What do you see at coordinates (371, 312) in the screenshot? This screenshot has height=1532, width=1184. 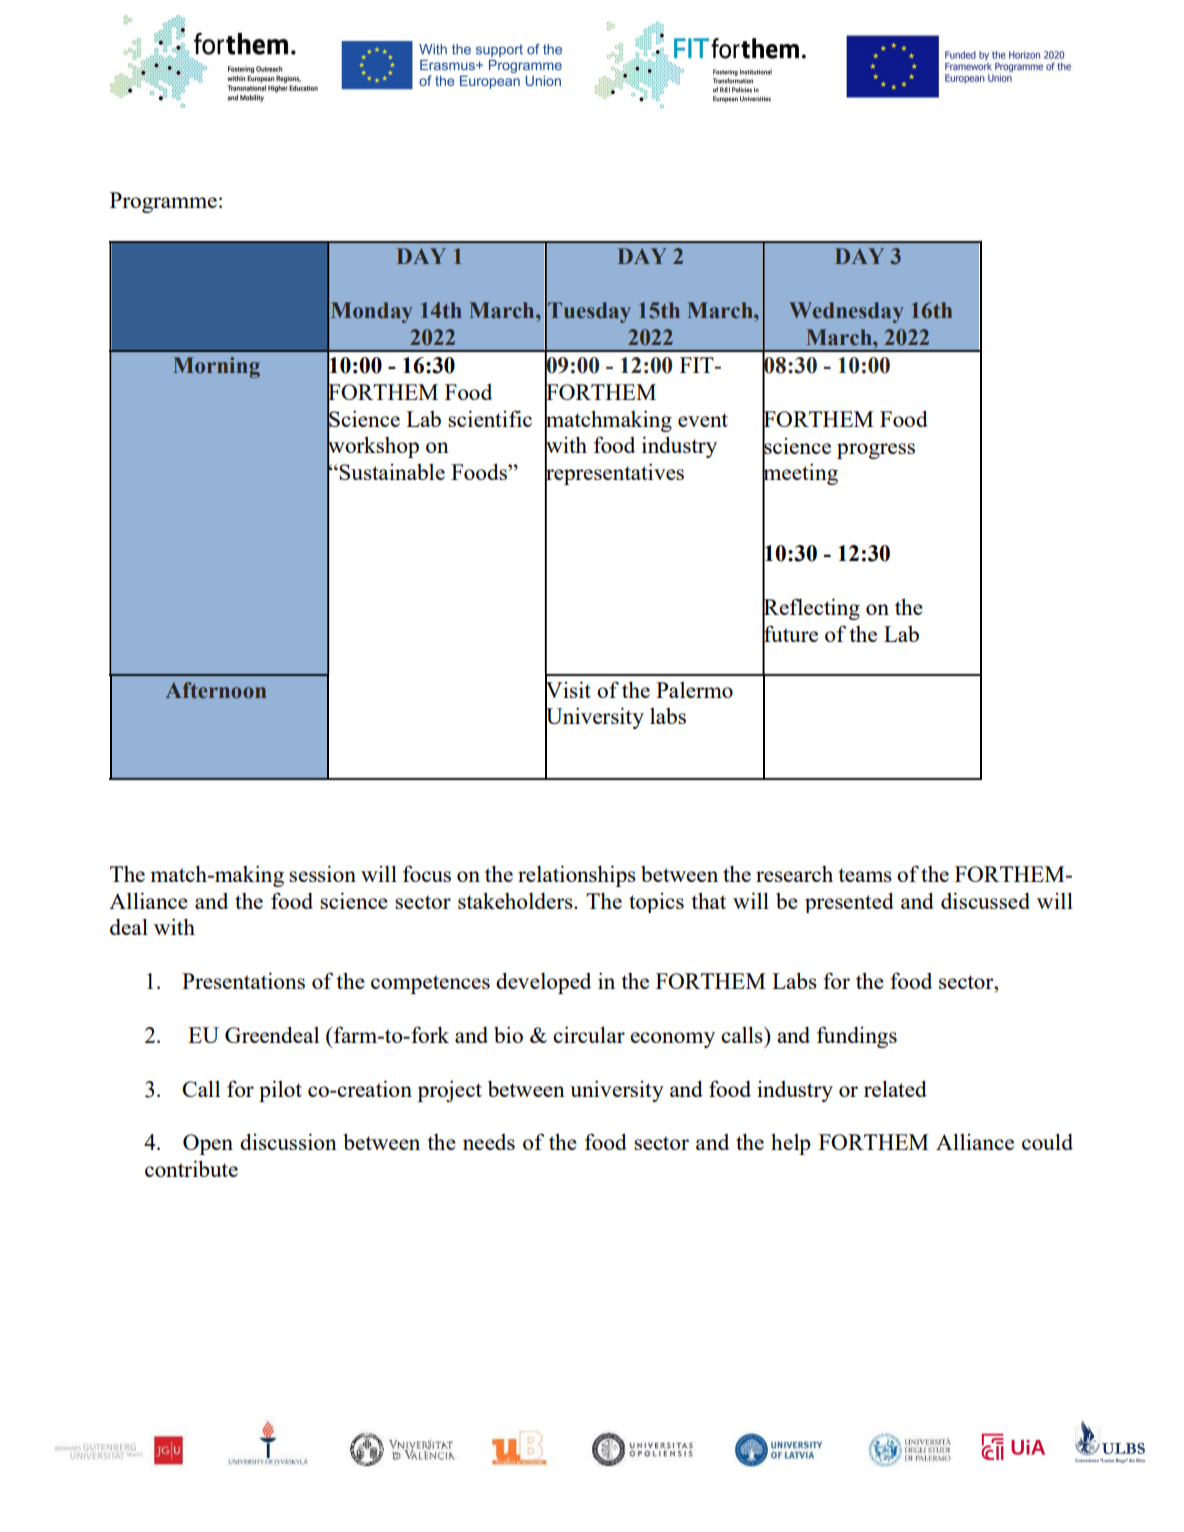 I see `Monday` at bounding box center [371, 312].
